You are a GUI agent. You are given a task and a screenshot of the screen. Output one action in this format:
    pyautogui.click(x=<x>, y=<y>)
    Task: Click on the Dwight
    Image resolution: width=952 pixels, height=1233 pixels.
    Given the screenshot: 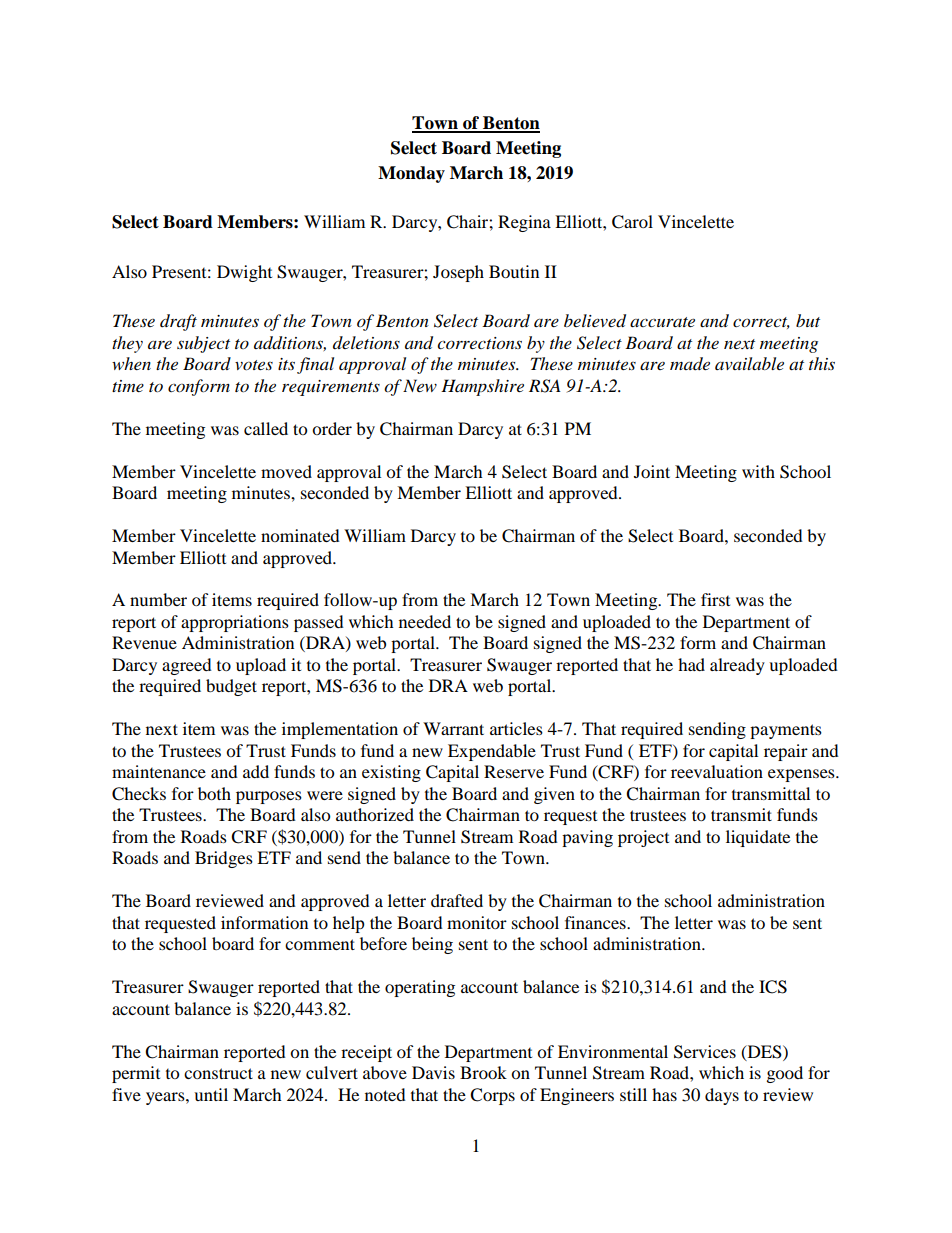 What is the action you would take?
    pyautogui.click(x=244, y=273)
